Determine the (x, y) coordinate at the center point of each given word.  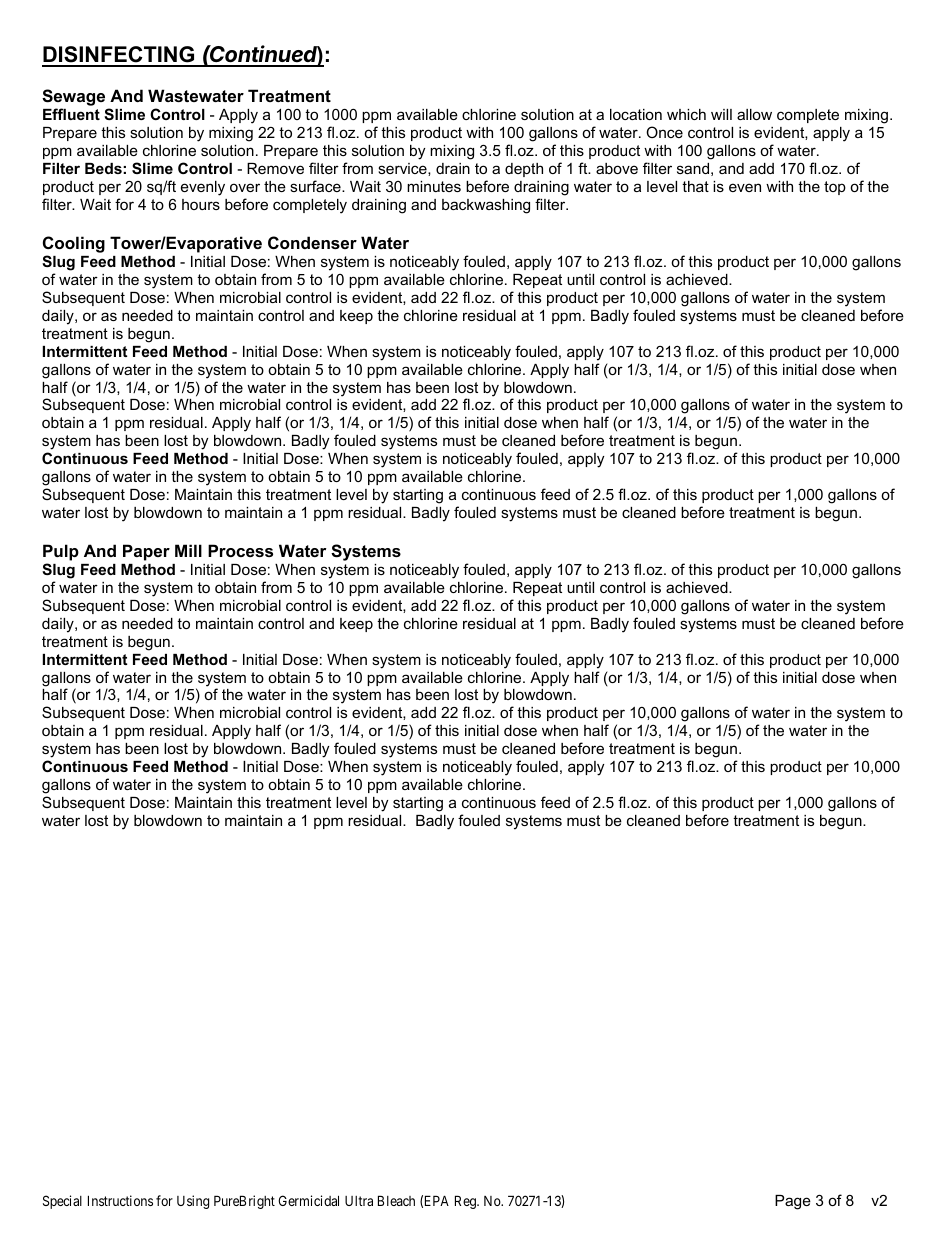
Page (793, 1202)
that (695, 186)
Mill (188, 550)
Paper (146, 552)
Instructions (120, 1200)
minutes (434, 186)
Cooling (74, 246)
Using (193, 1202)
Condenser (312, 242)
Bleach (396, 1200)
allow (754, 114)
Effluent (71, 114)
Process (240, 550)
